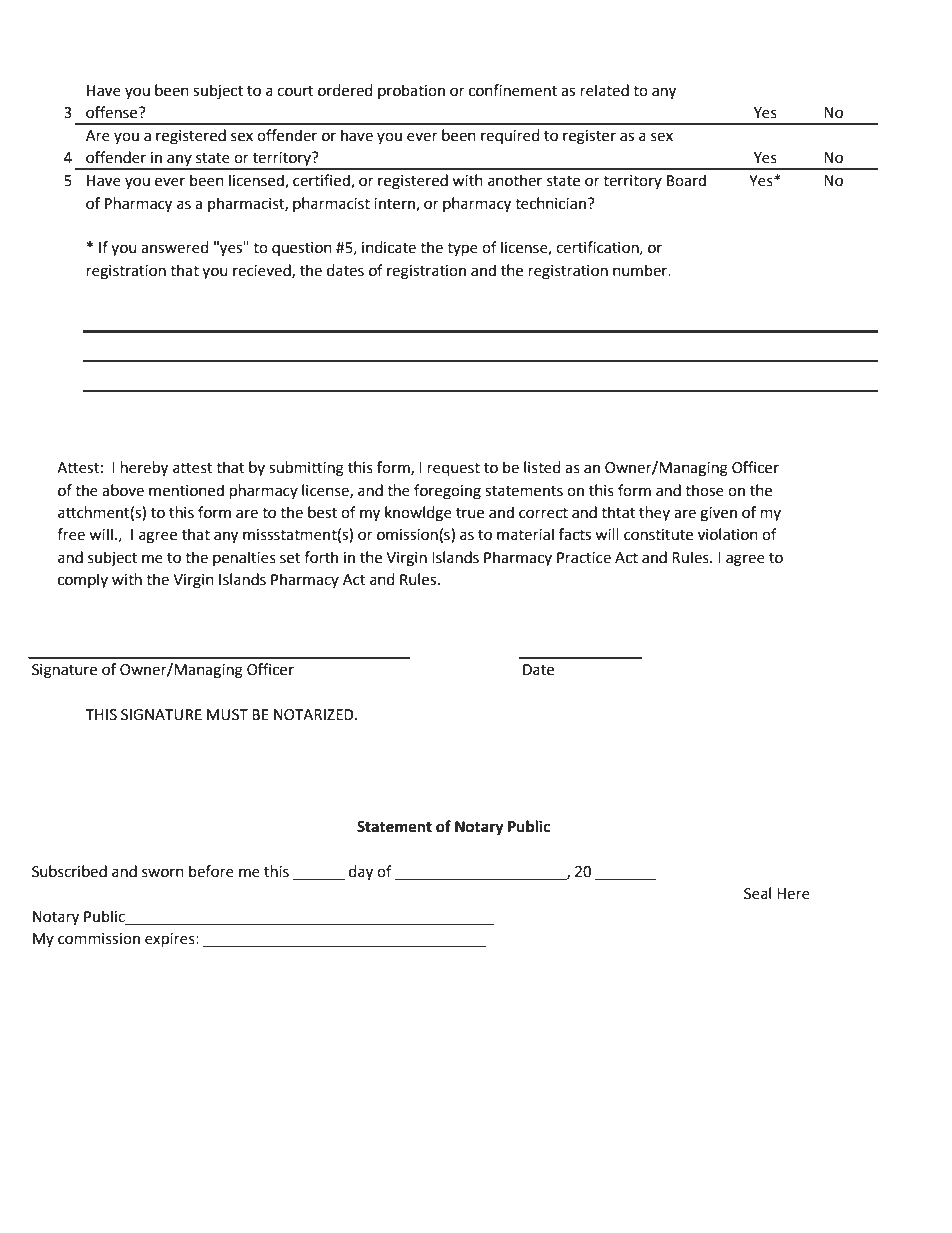 The image size is (952, 1233). Describe the element at coordinates (454, 470) in the page. I see `request` at that location.
